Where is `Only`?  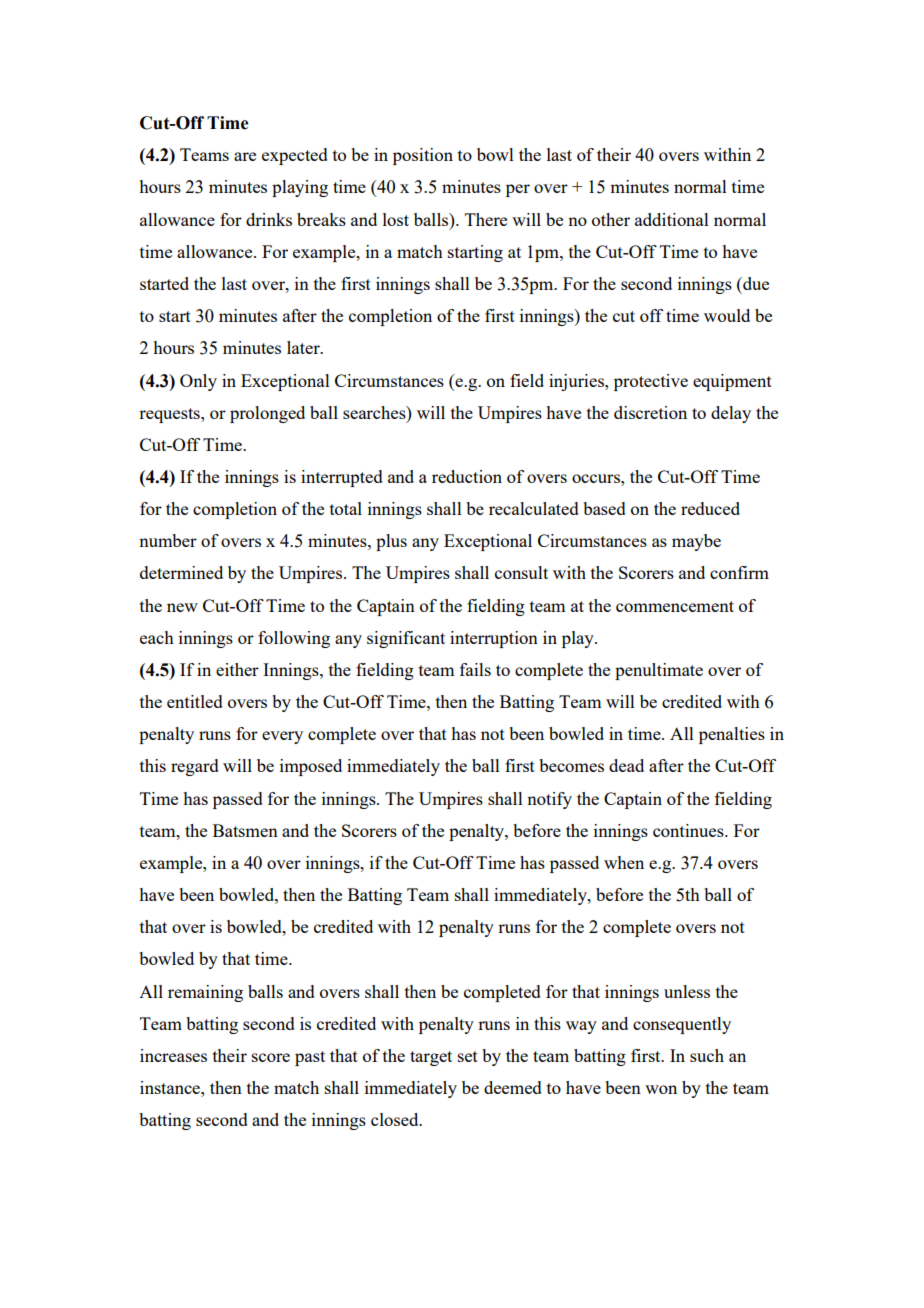
Only is located at coordinates (198, 382).
